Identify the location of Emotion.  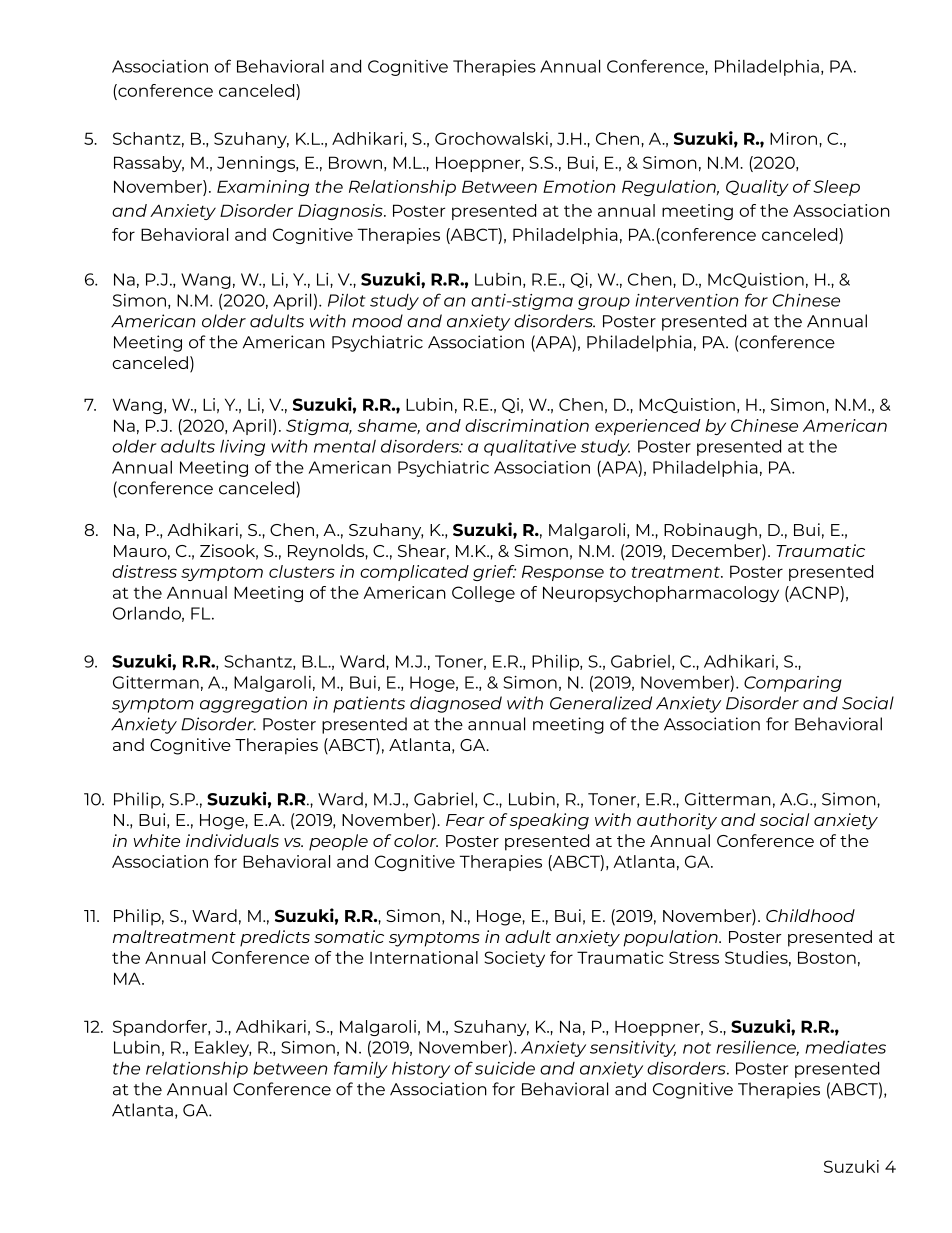
(579, 186).
